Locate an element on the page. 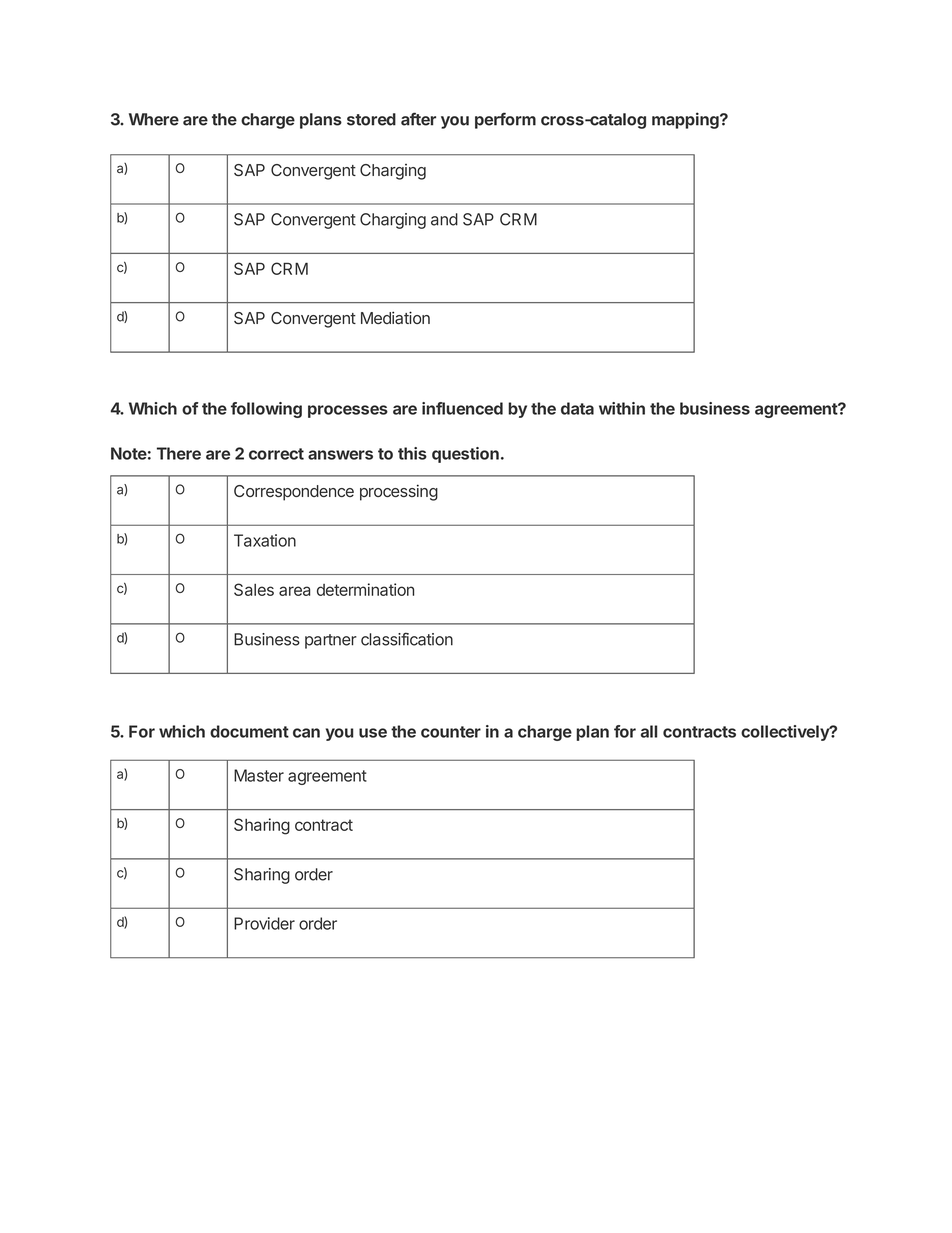 The height and width of the image is (1233, 952). counter is located at coordinates (451, 732).
